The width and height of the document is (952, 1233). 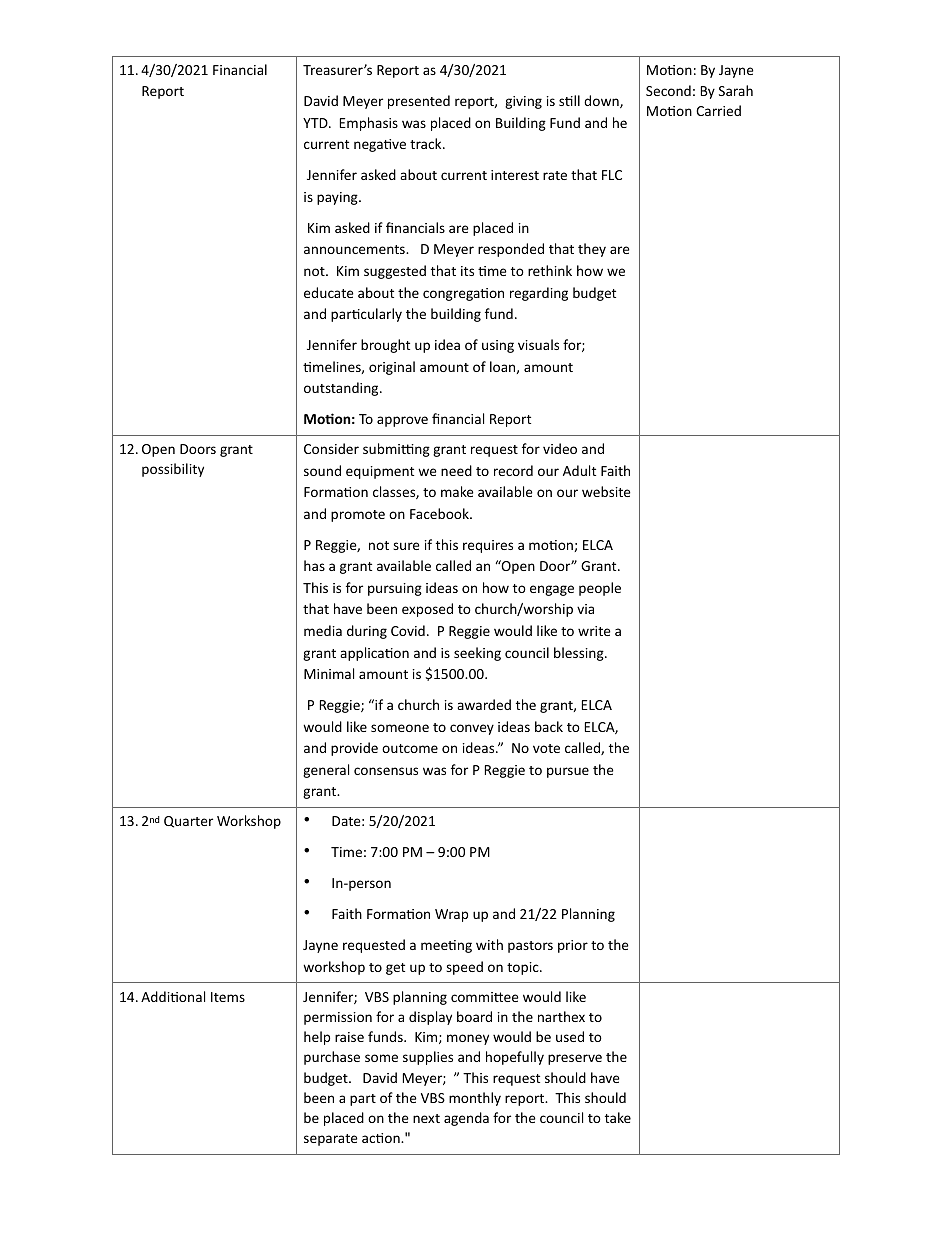 I want to click on purchase, so click(x=332, y=1058).
